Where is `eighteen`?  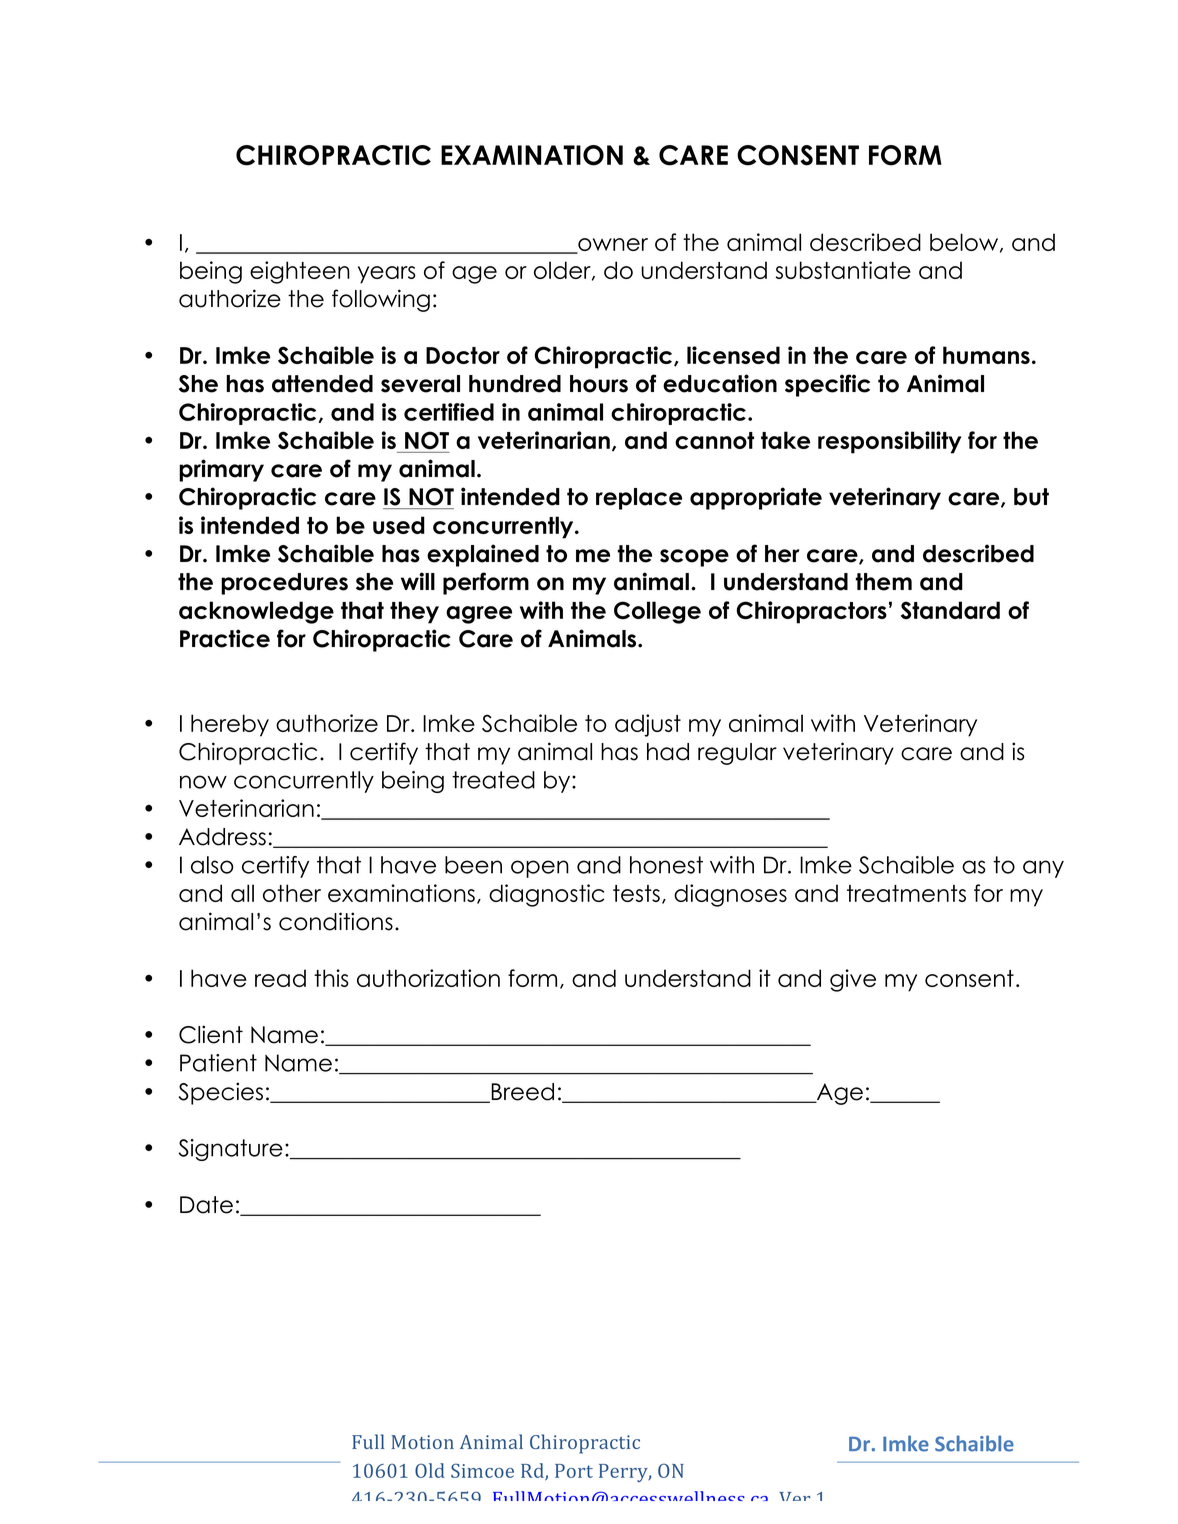
eighteen is located at coordinates (300, 272).
